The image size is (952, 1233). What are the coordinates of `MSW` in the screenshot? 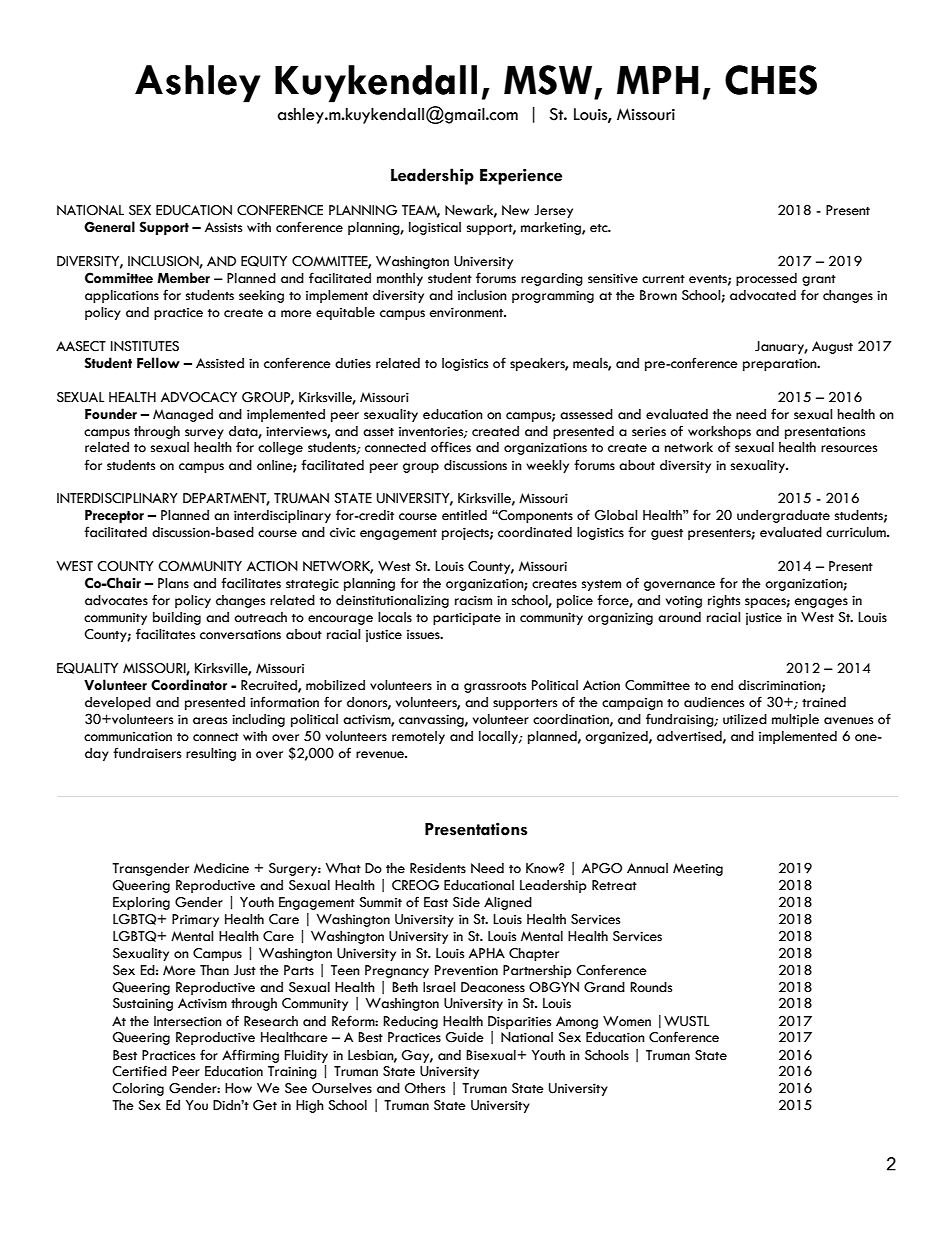 It's located at (548, 80).
